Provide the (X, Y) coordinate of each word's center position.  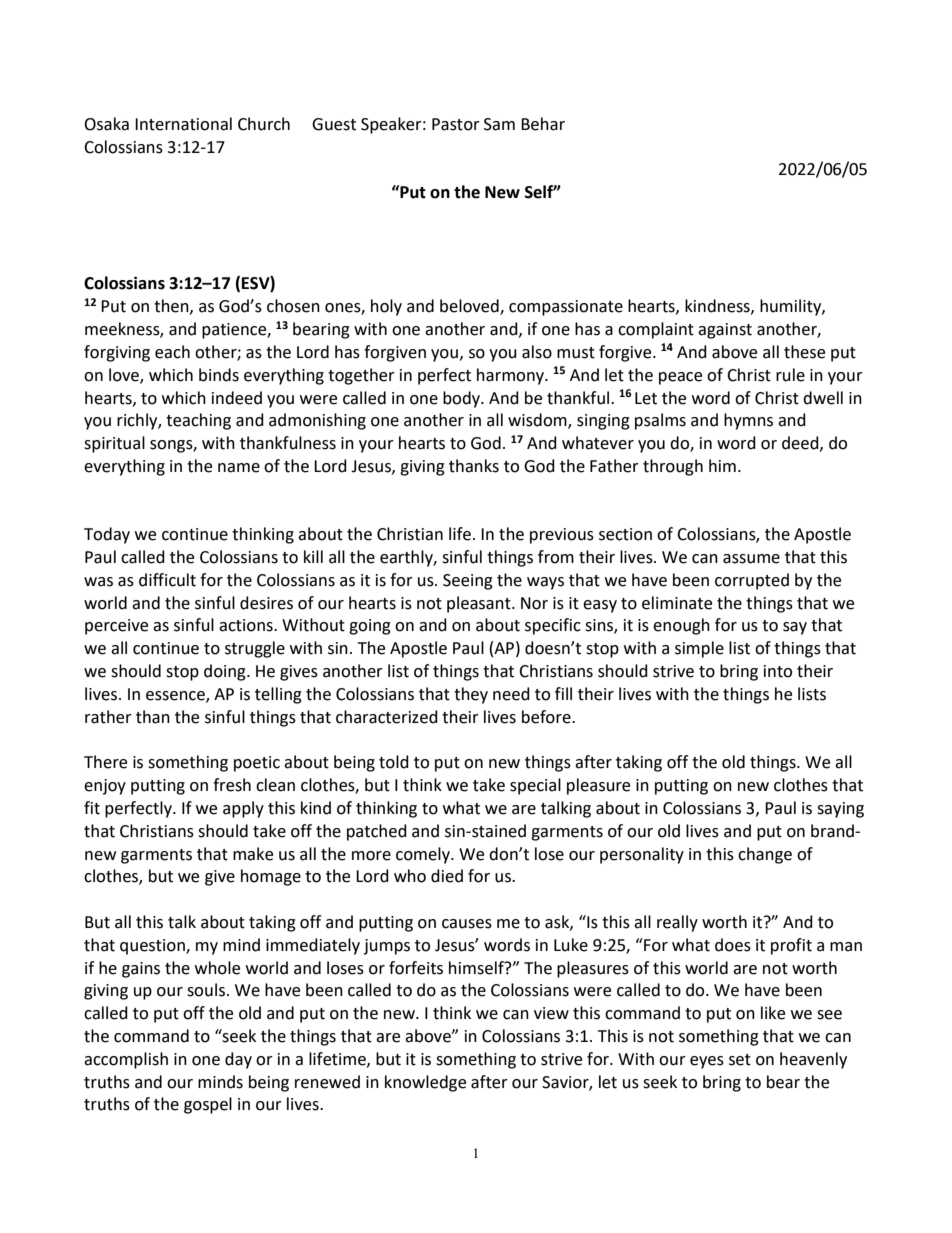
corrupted (752, 581)
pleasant (480, 604)
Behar (543, 124)
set (740, 1060)
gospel (208, 1105)
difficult (167, 580)
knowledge (425, 1083)
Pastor (456, 124)
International (183, 124)
